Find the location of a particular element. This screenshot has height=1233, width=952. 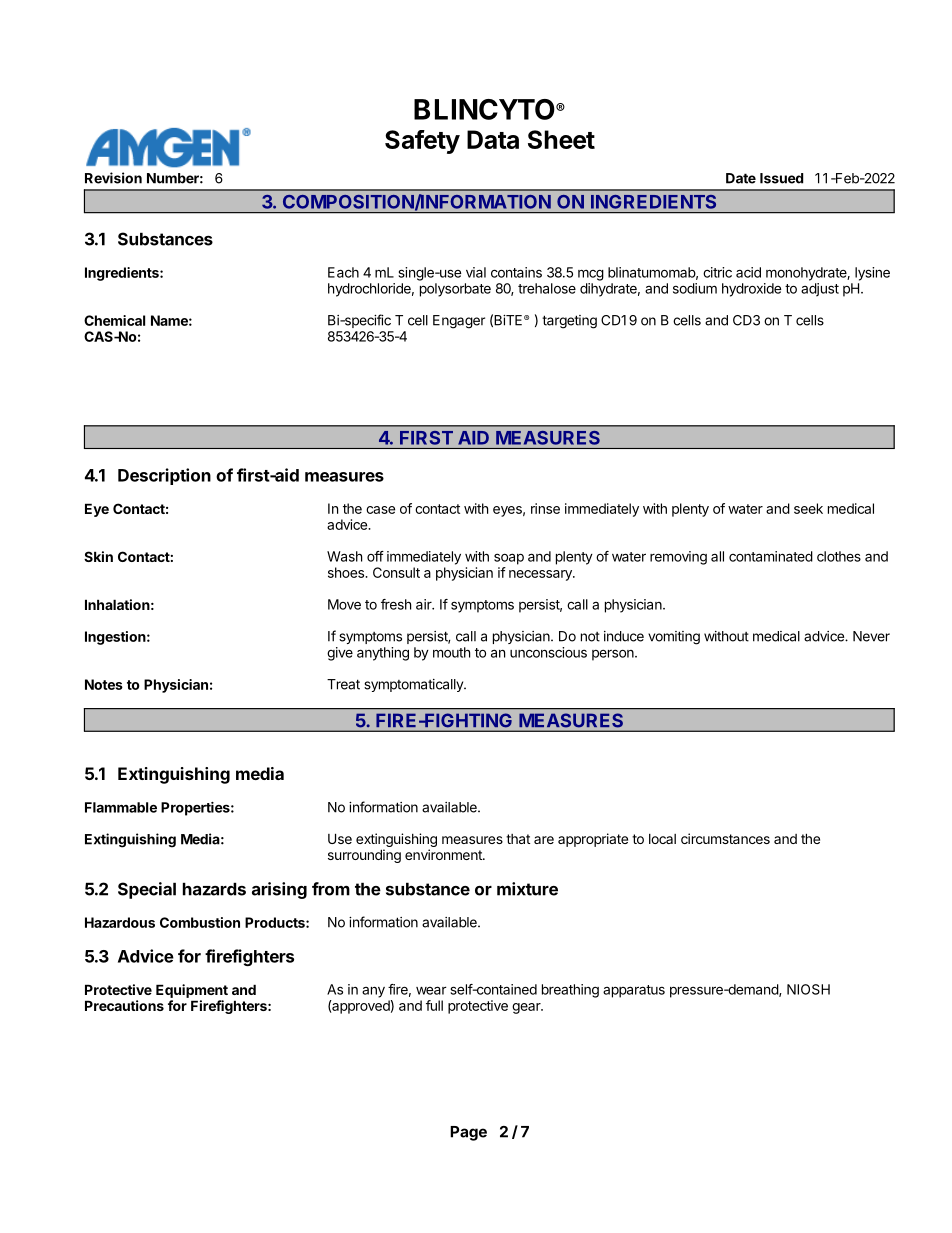

that is located at coordinates (518, 839).
